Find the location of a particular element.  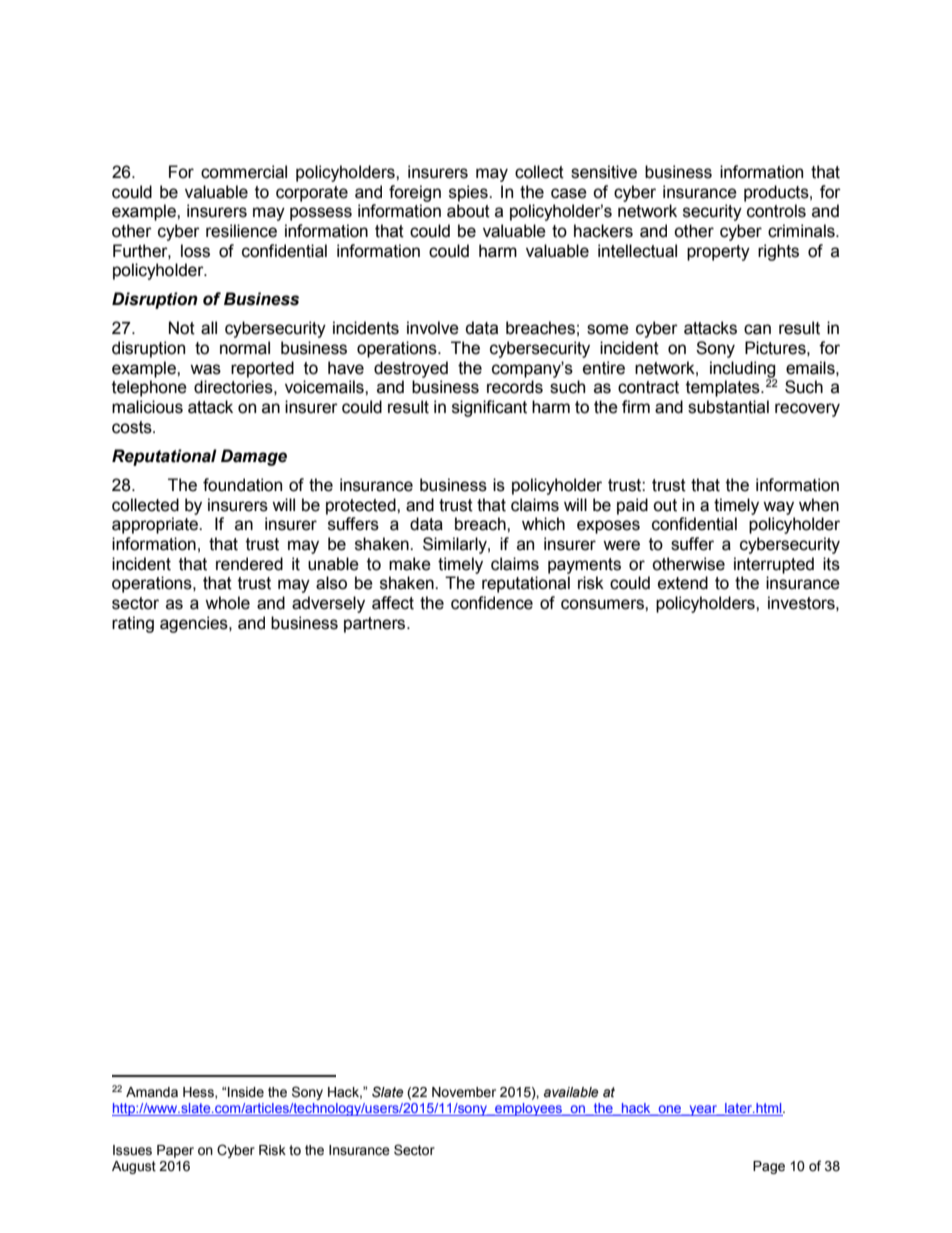

extend is located at coordinates (683, 583).
